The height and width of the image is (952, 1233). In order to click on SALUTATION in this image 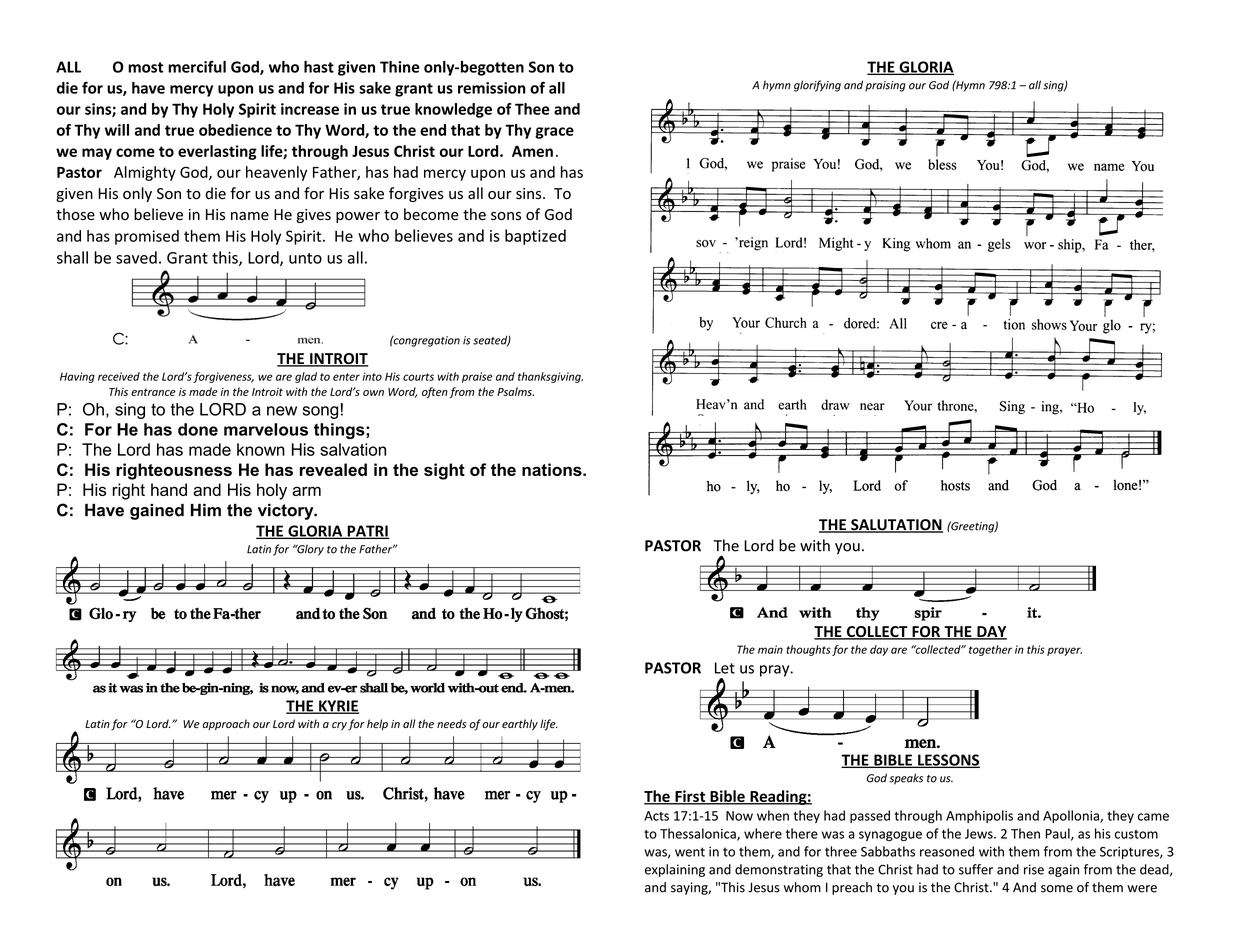, I will do `click(896, 526)`.
